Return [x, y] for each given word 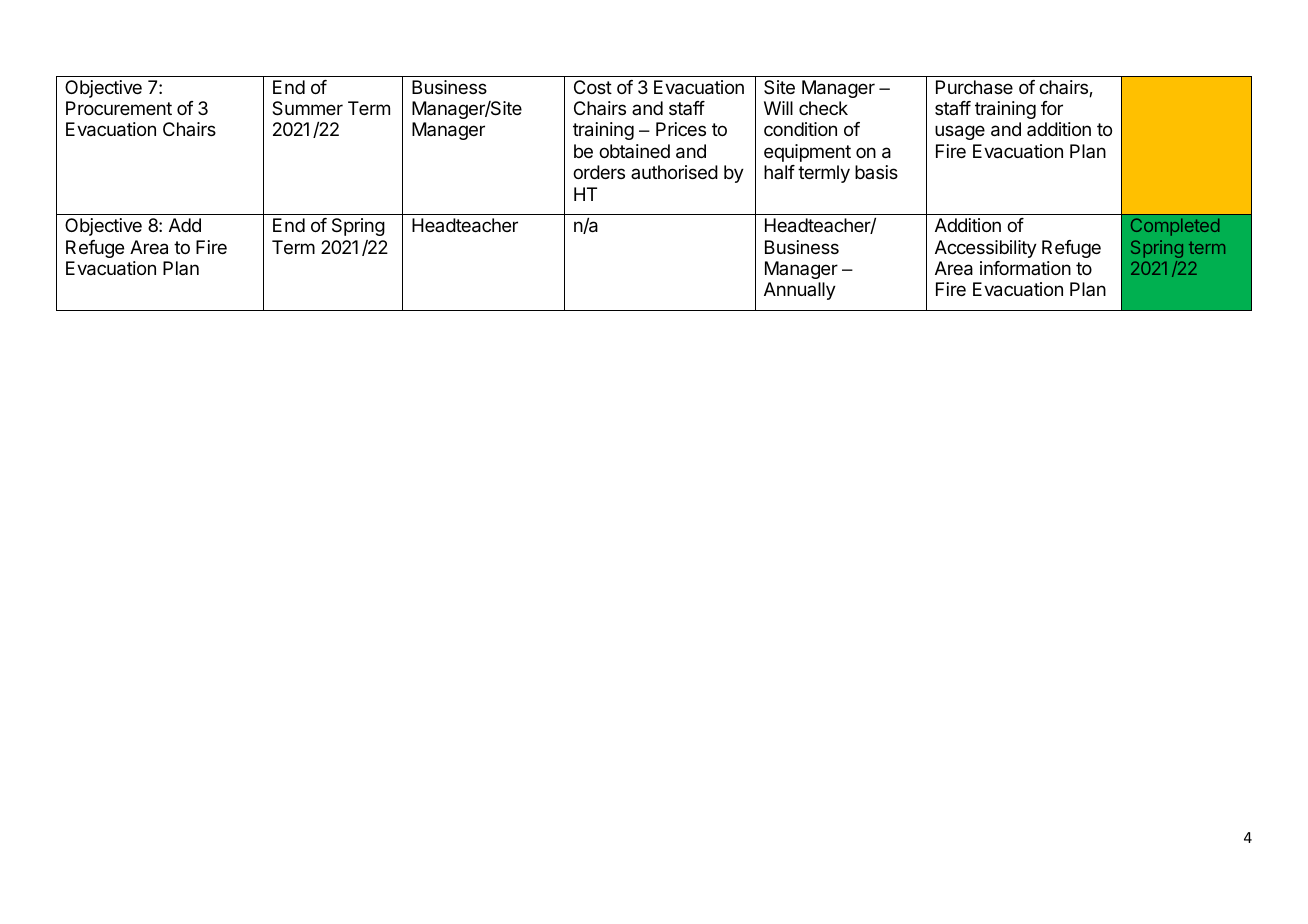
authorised [674, 172]
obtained [634, 151]
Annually [800, 291]
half [779, 172]
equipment [807, 153]
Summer [307, 108]
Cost [593, 87]
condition [800, 129]
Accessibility [986, 249]
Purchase [974, 87]
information [1025, 268]
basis [876, 172]
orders [599, 172]
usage [960, 132]
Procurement [119, 108]
